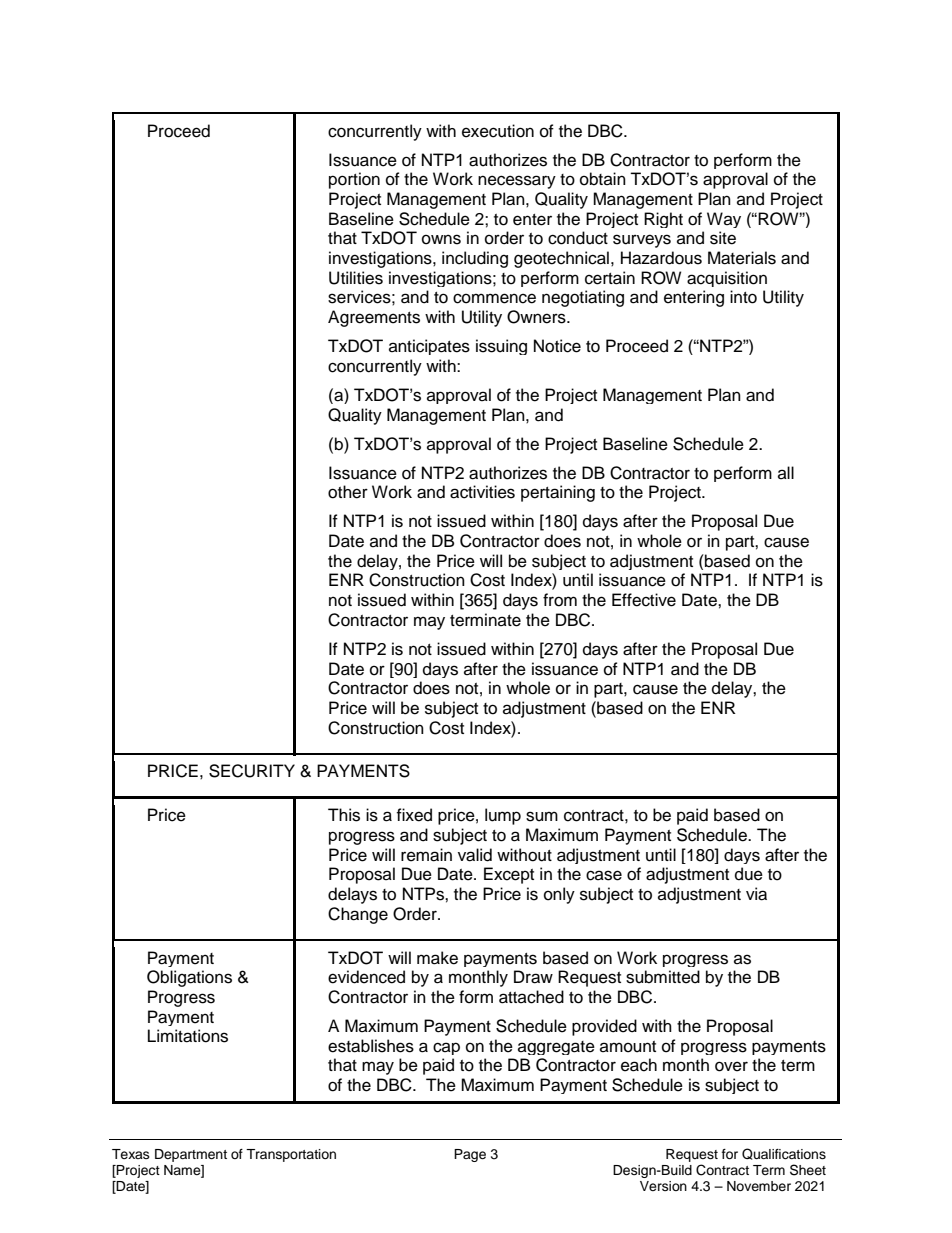  I want to click on from, so click(560, 600).
